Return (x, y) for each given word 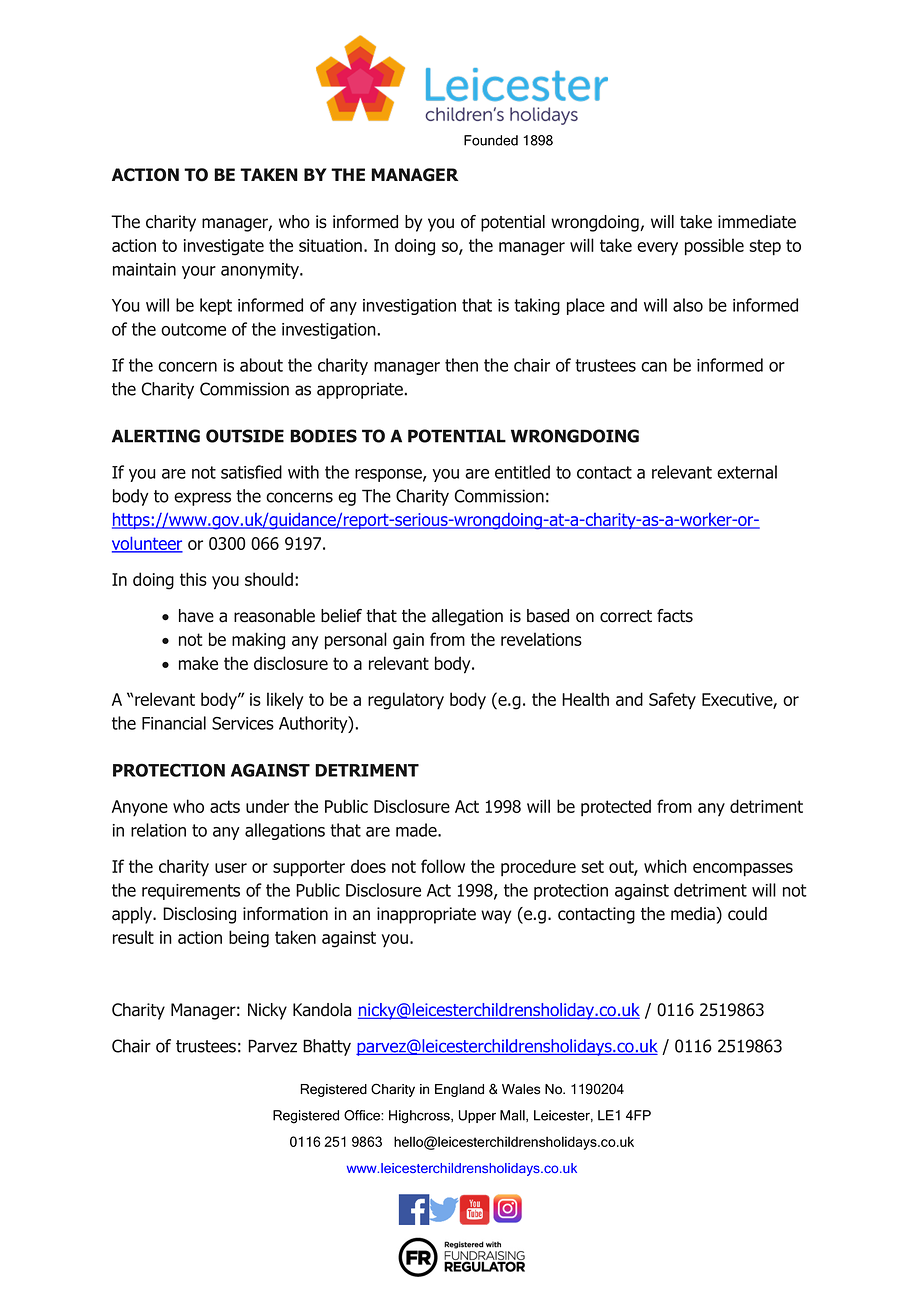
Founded (491, 140)
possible (714, 247)
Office (363, 1115)
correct (626, 616)
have (196, 616)
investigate (224, 247)
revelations (541, 639)
